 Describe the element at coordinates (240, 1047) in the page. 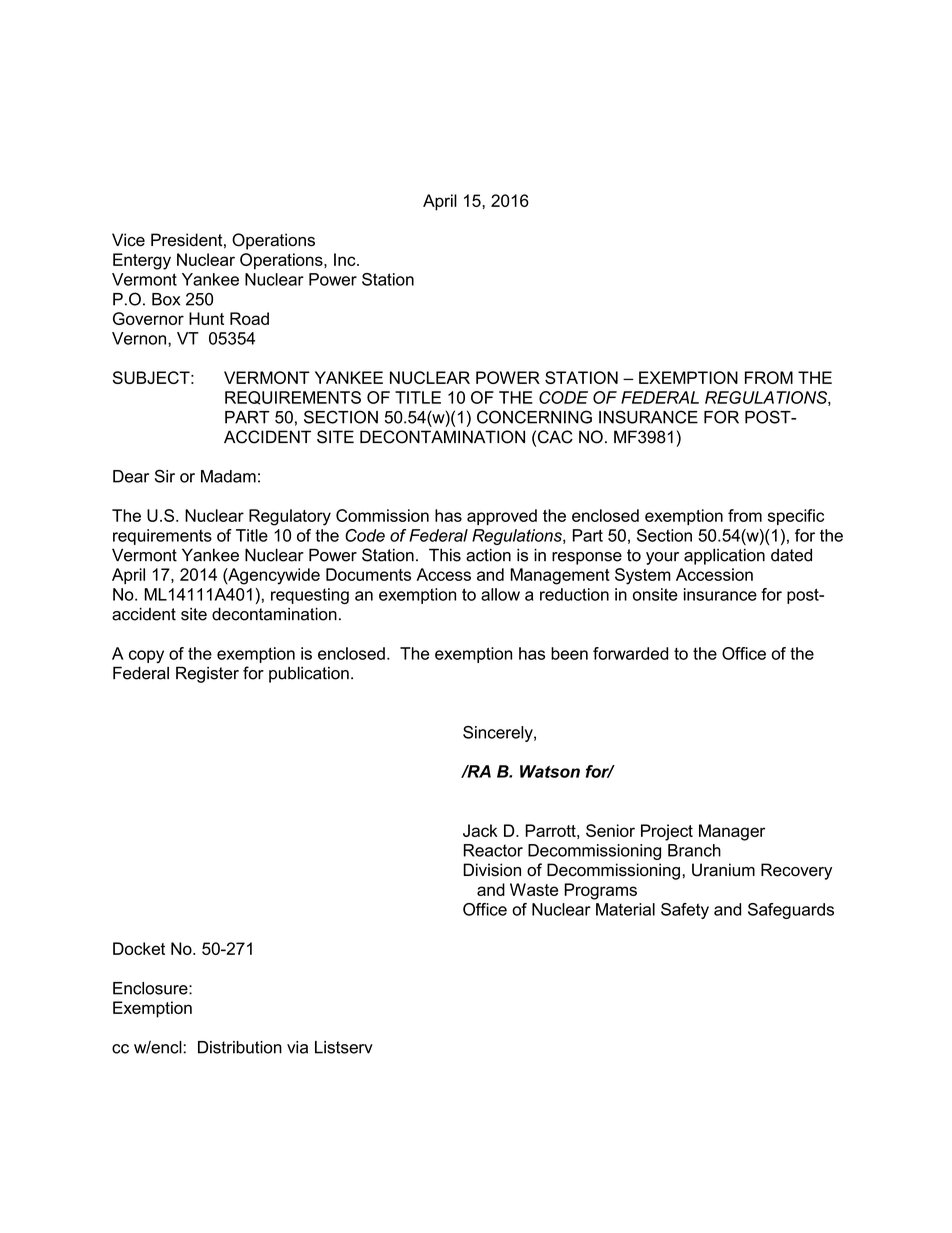

I see `Distribution` at that location.
